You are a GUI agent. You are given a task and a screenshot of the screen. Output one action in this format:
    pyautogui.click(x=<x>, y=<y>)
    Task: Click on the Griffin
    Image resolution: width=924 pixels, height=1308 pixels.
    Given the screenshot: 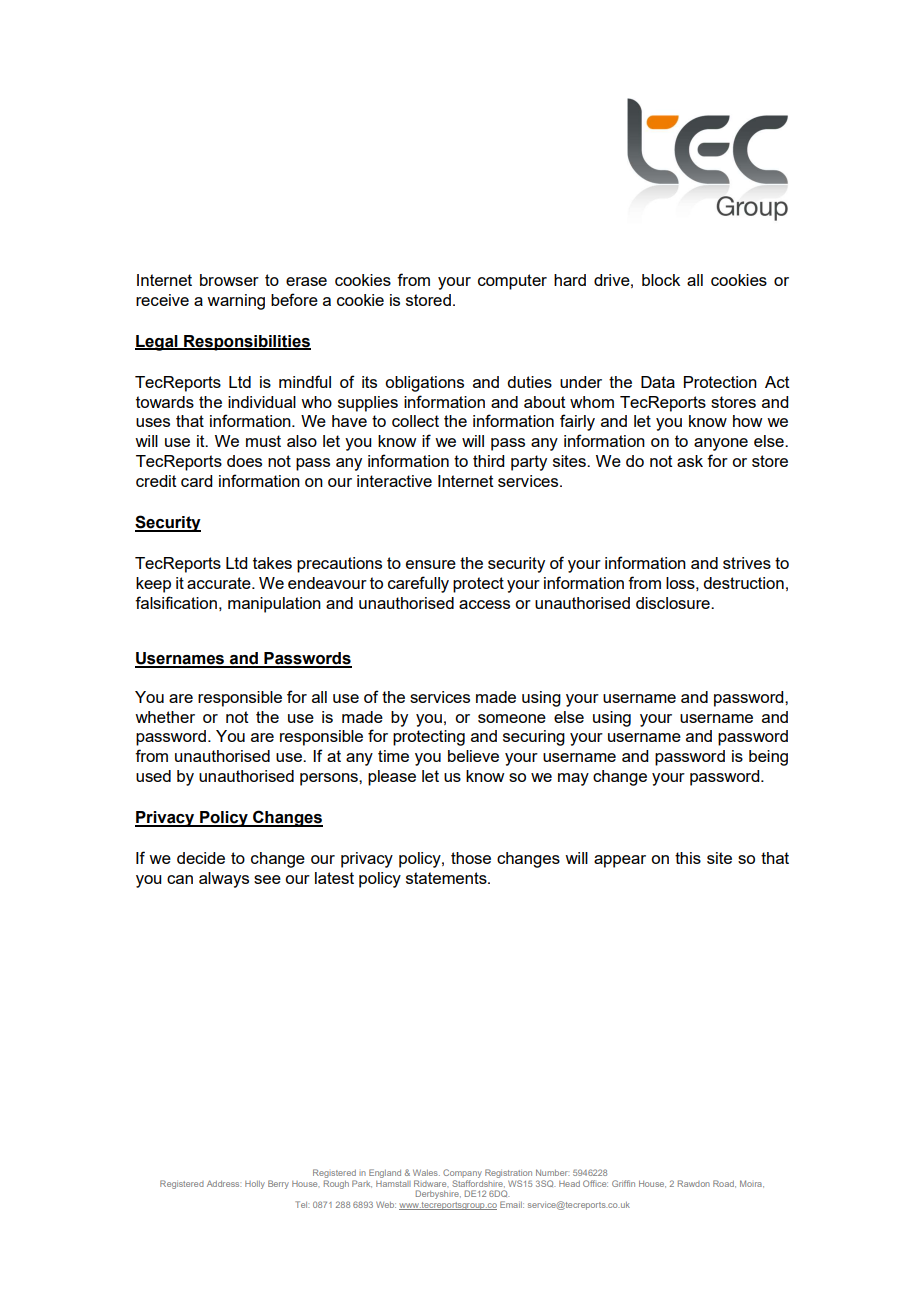 What is the action you would take?
    pyautogui.click(x=623, y=1183)
